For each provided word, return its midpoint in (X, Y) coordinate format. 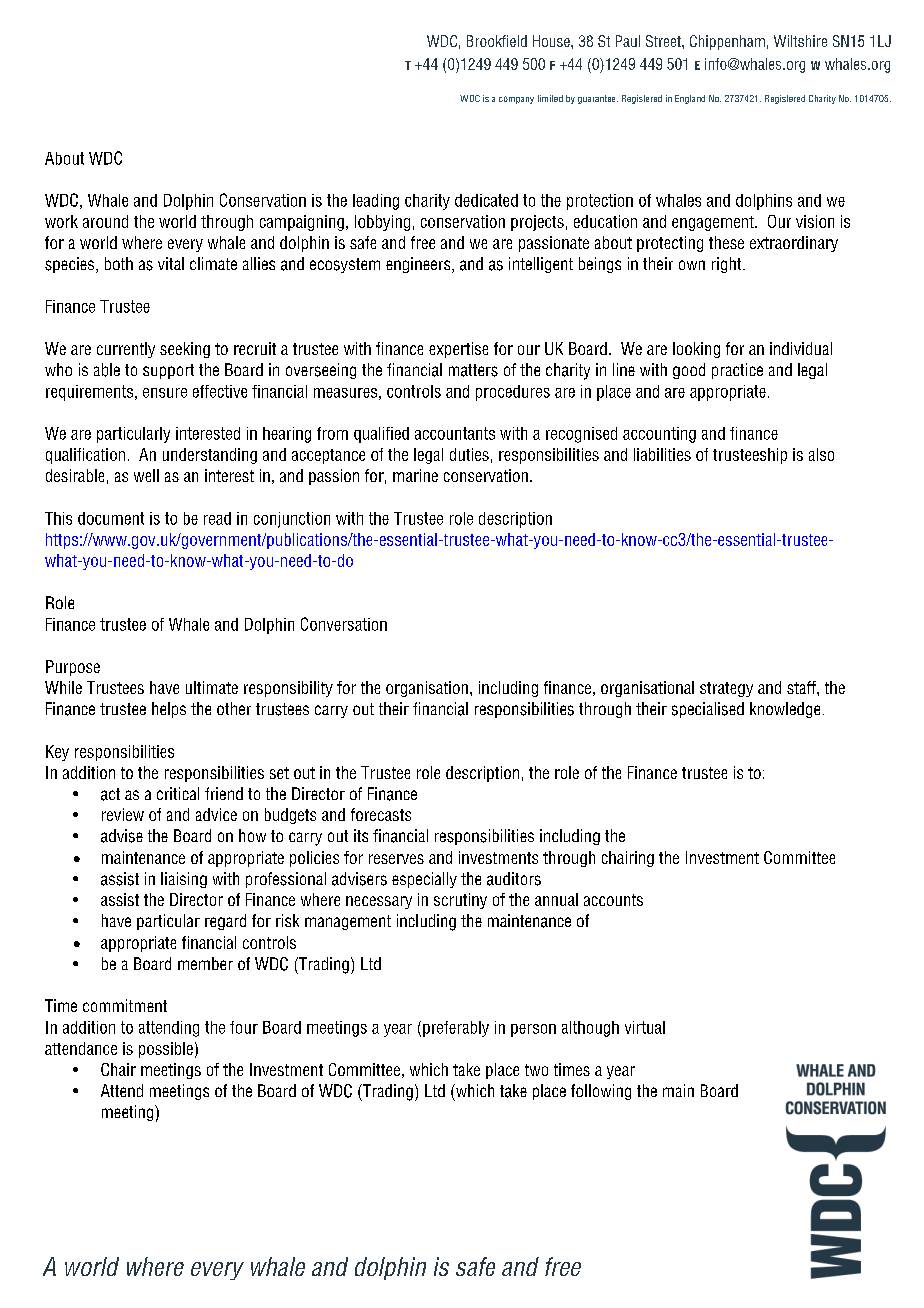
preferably (456, 1029)
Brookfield (497, 41)
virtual (645, 1027)
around (105, 221)
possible (166, 1050)
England (690, 99)
